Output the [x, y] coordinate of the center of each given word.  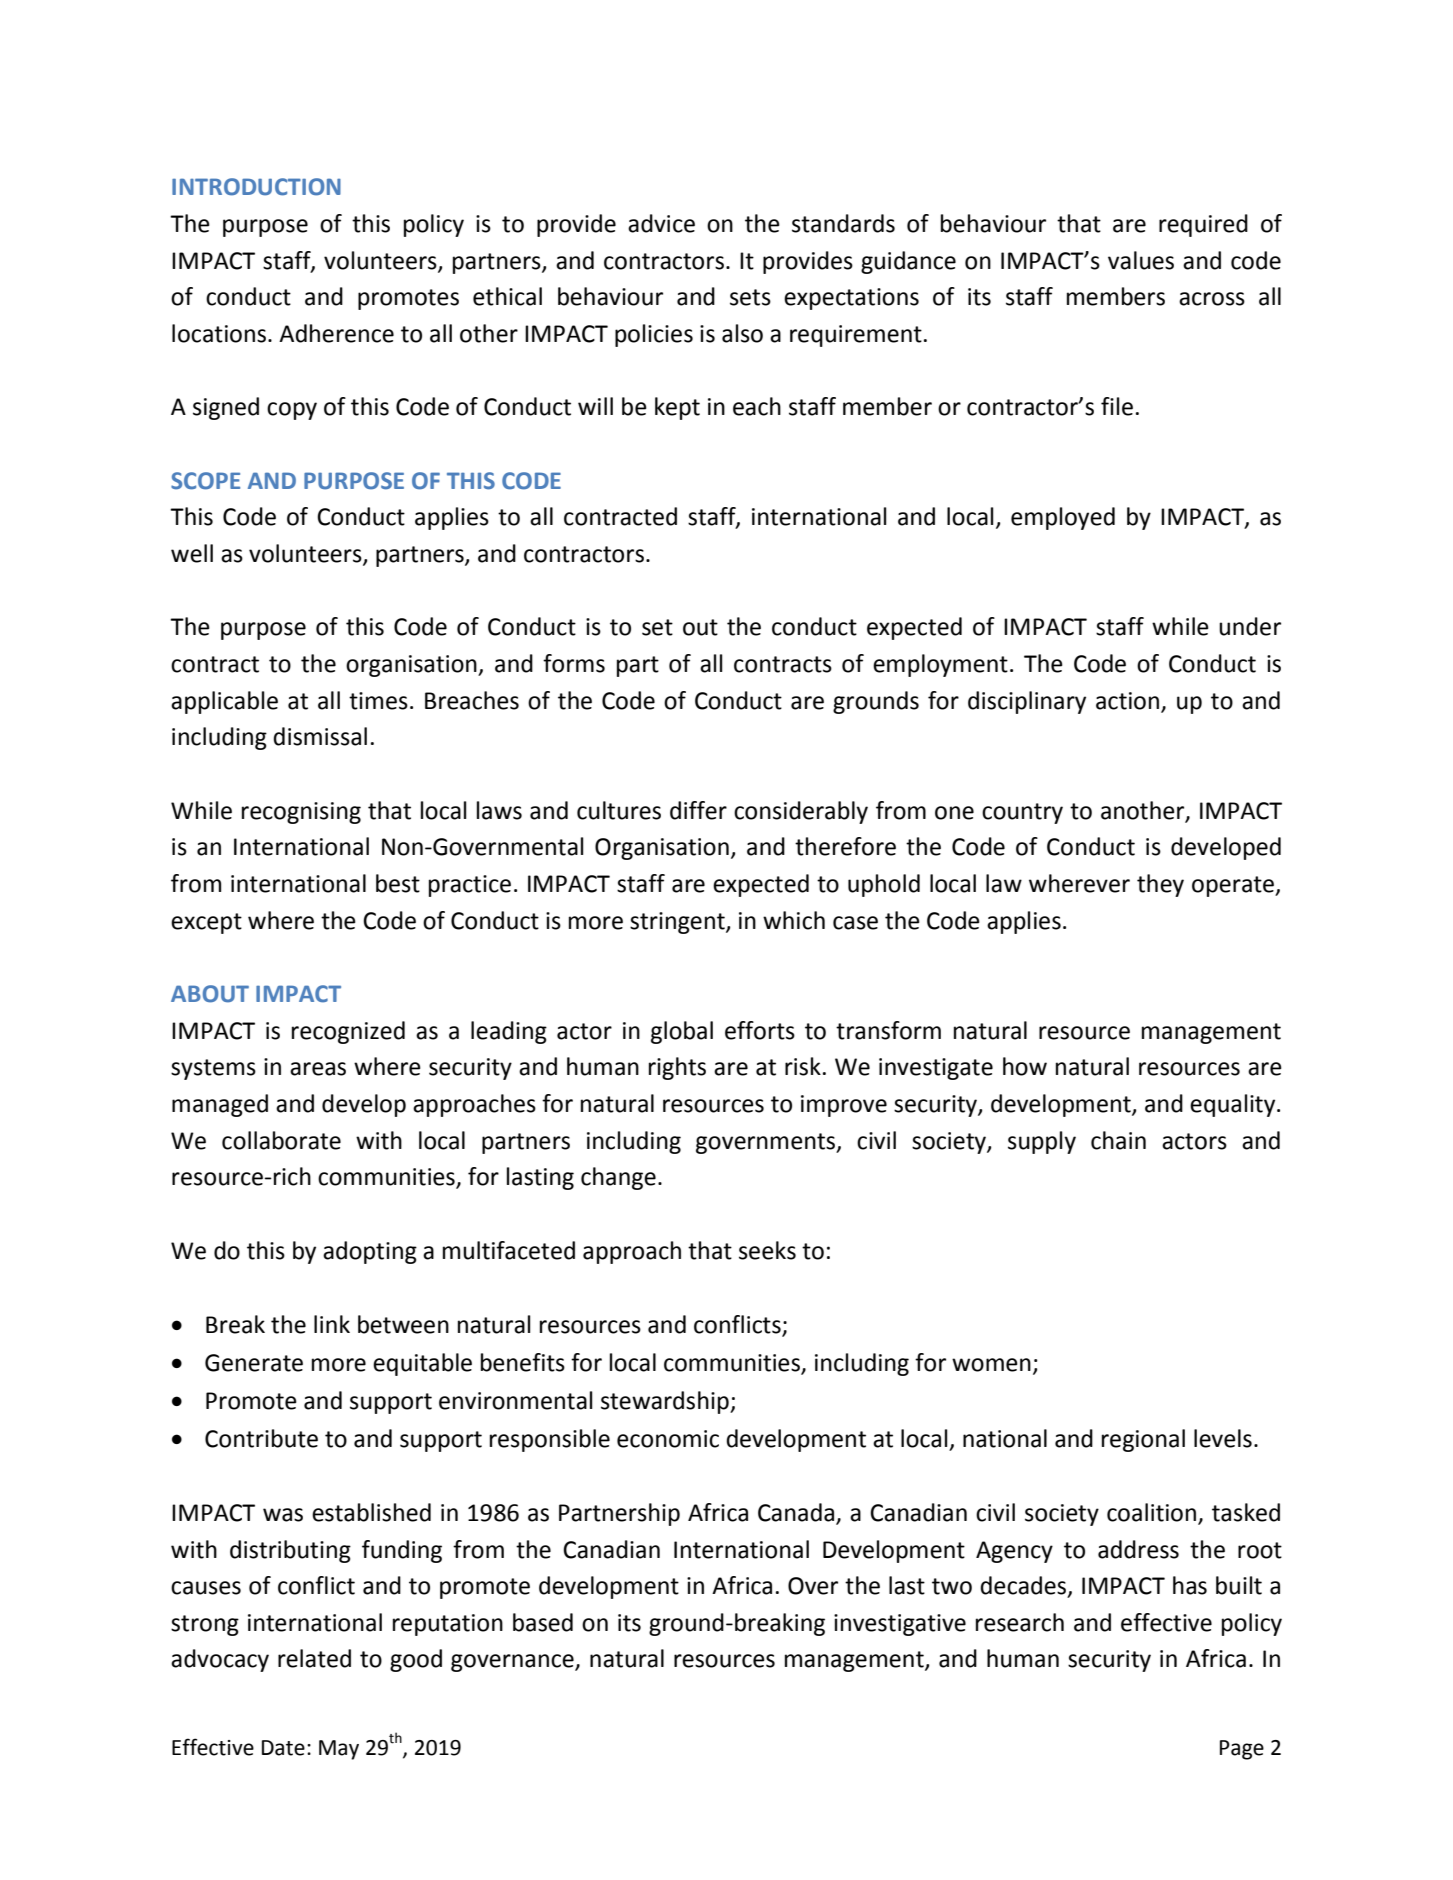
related [314, 1658]
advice [661, 223]
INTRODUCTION [256, 187]
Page [1242, 1750]
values [1141, 260]
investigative [900, 1625]
